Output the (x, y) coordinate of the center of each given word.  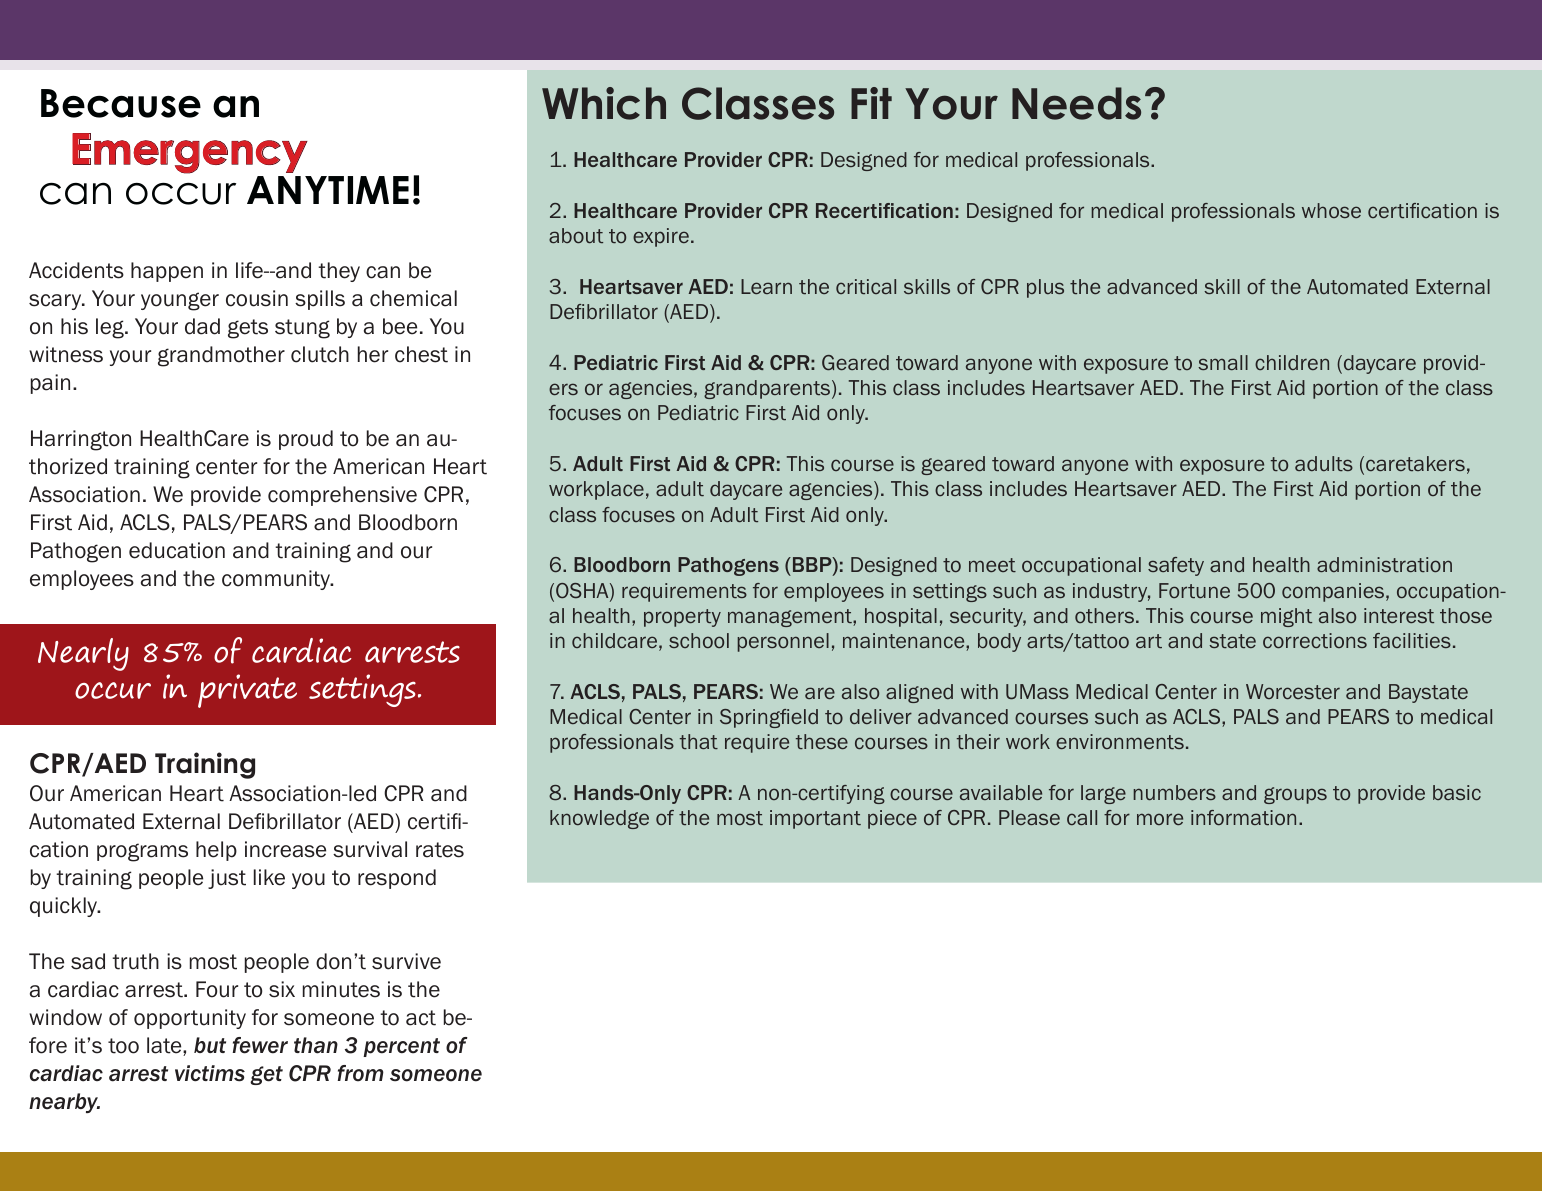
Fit (871, 103)
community (277, 580)
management (791, 618)
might (1286, 617)
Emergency (190, 153)
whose (1331, 210)
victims (210, 1073)
